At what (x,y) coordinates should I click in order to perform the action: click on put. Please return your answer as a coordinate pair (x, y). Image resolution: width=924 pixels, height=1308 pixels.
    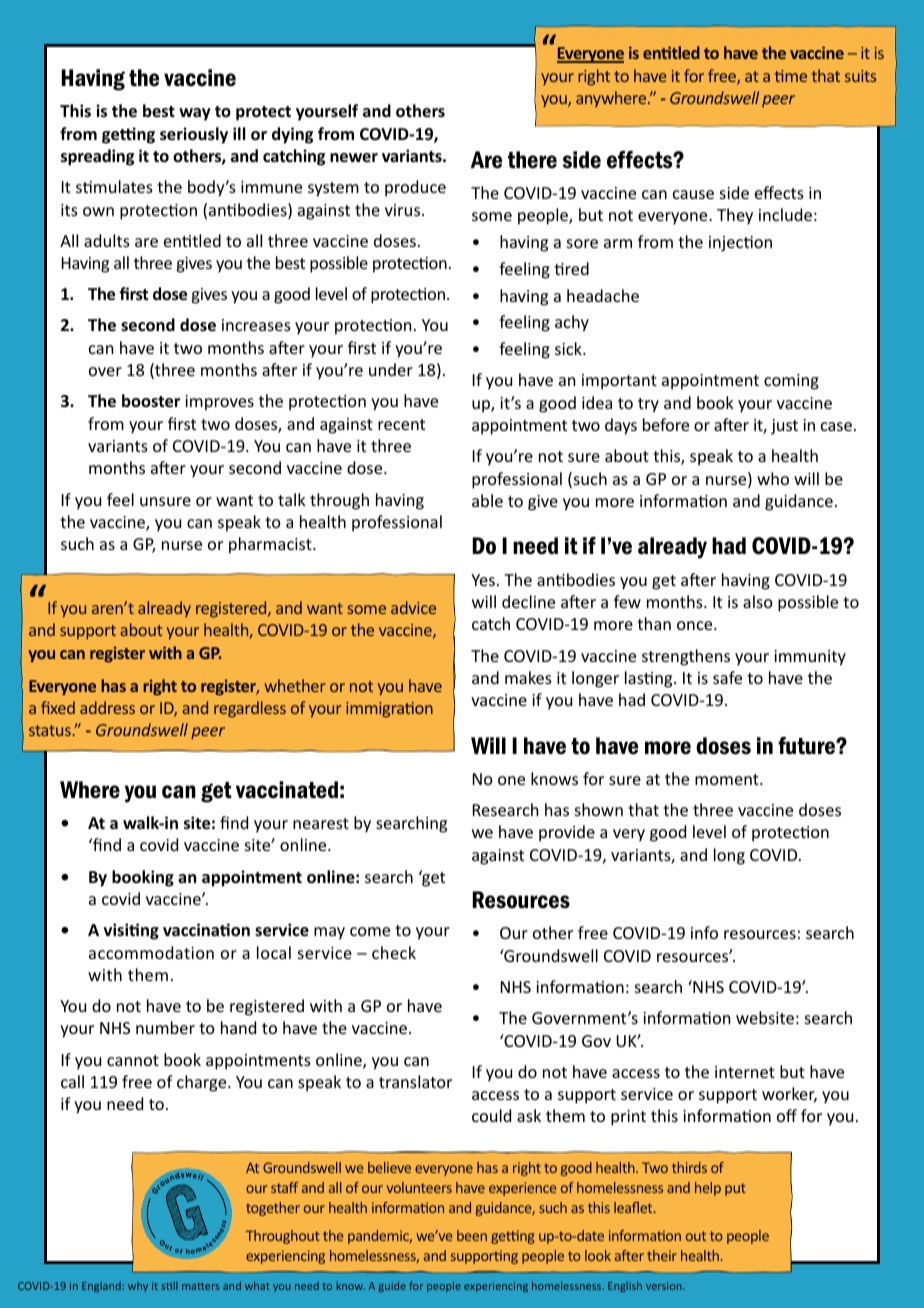
    Looking at the image, I should click on (735, 1189).
